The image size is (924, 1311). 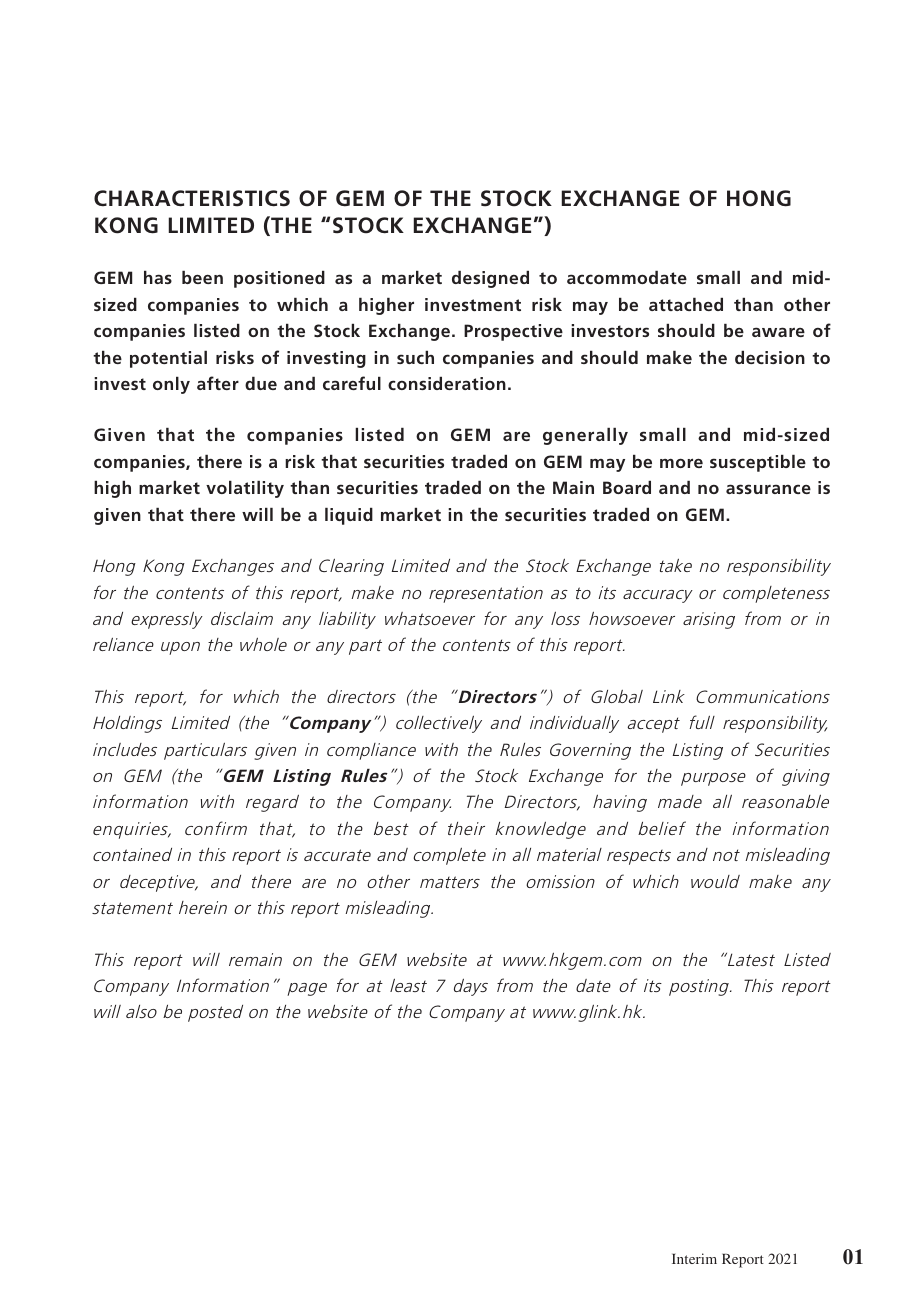 What do you see at coordinates (447, 383) in the screenshot?
I see `consideration` at bounding box center [447, 383].
